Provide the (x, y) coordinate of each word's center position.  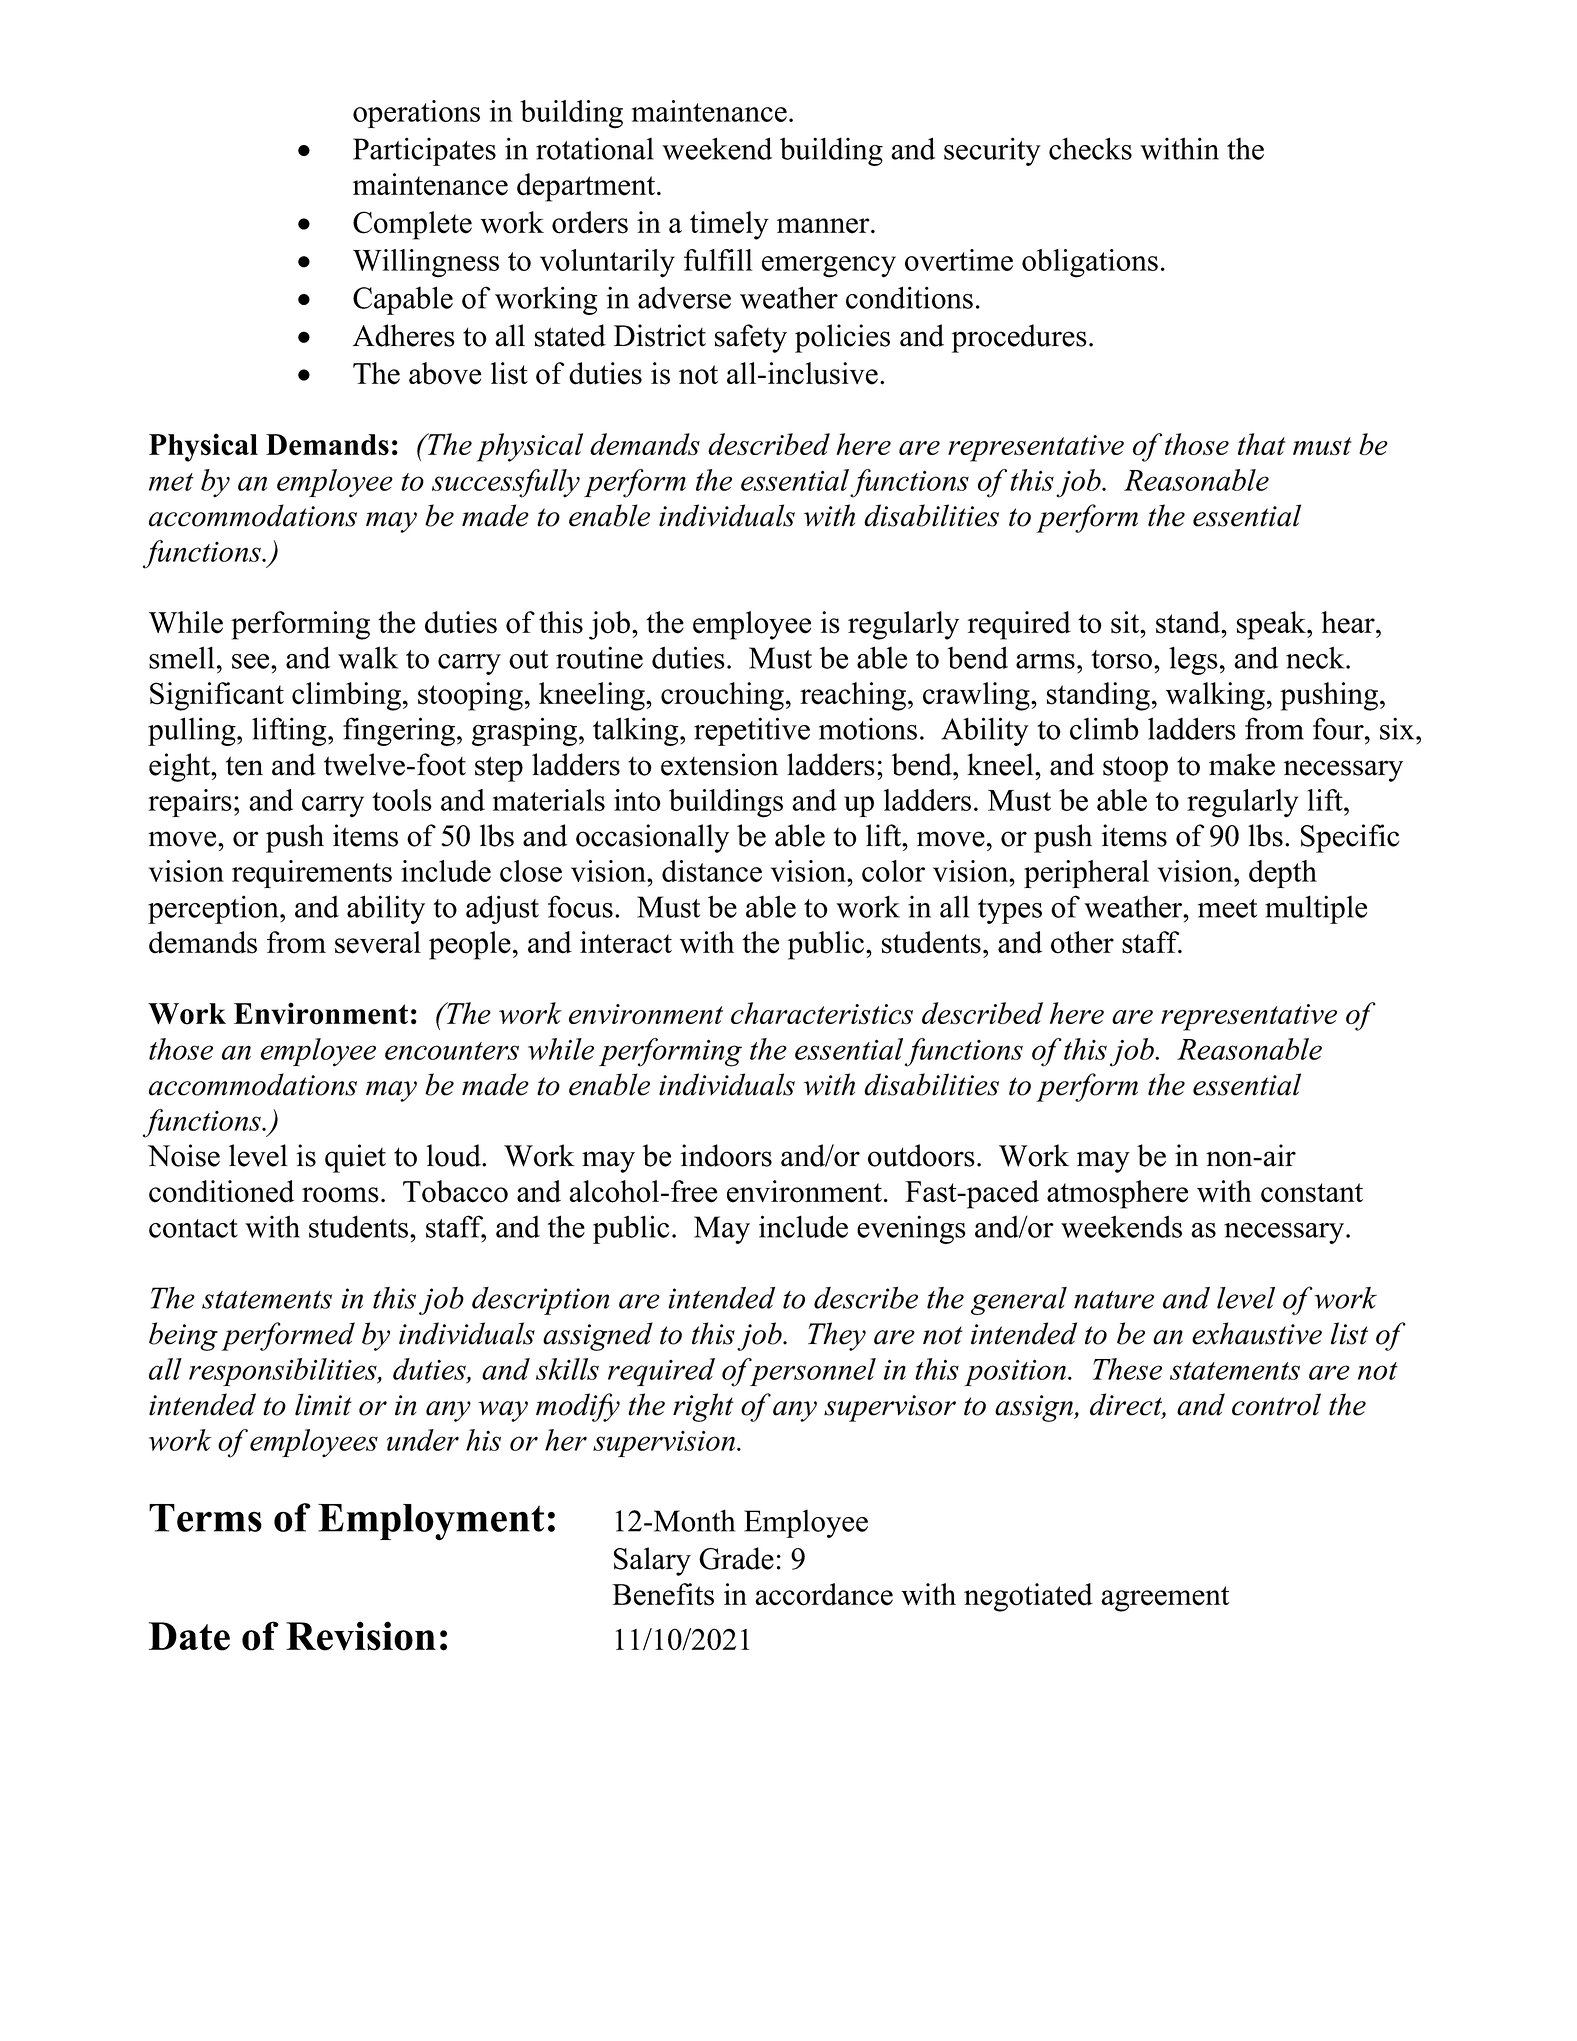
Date (189, 1636)
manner (824, 226)
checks (1090, 148)
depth (1283, 874)
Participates (424, 151)
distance (712, 871)
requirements (312, 874)
